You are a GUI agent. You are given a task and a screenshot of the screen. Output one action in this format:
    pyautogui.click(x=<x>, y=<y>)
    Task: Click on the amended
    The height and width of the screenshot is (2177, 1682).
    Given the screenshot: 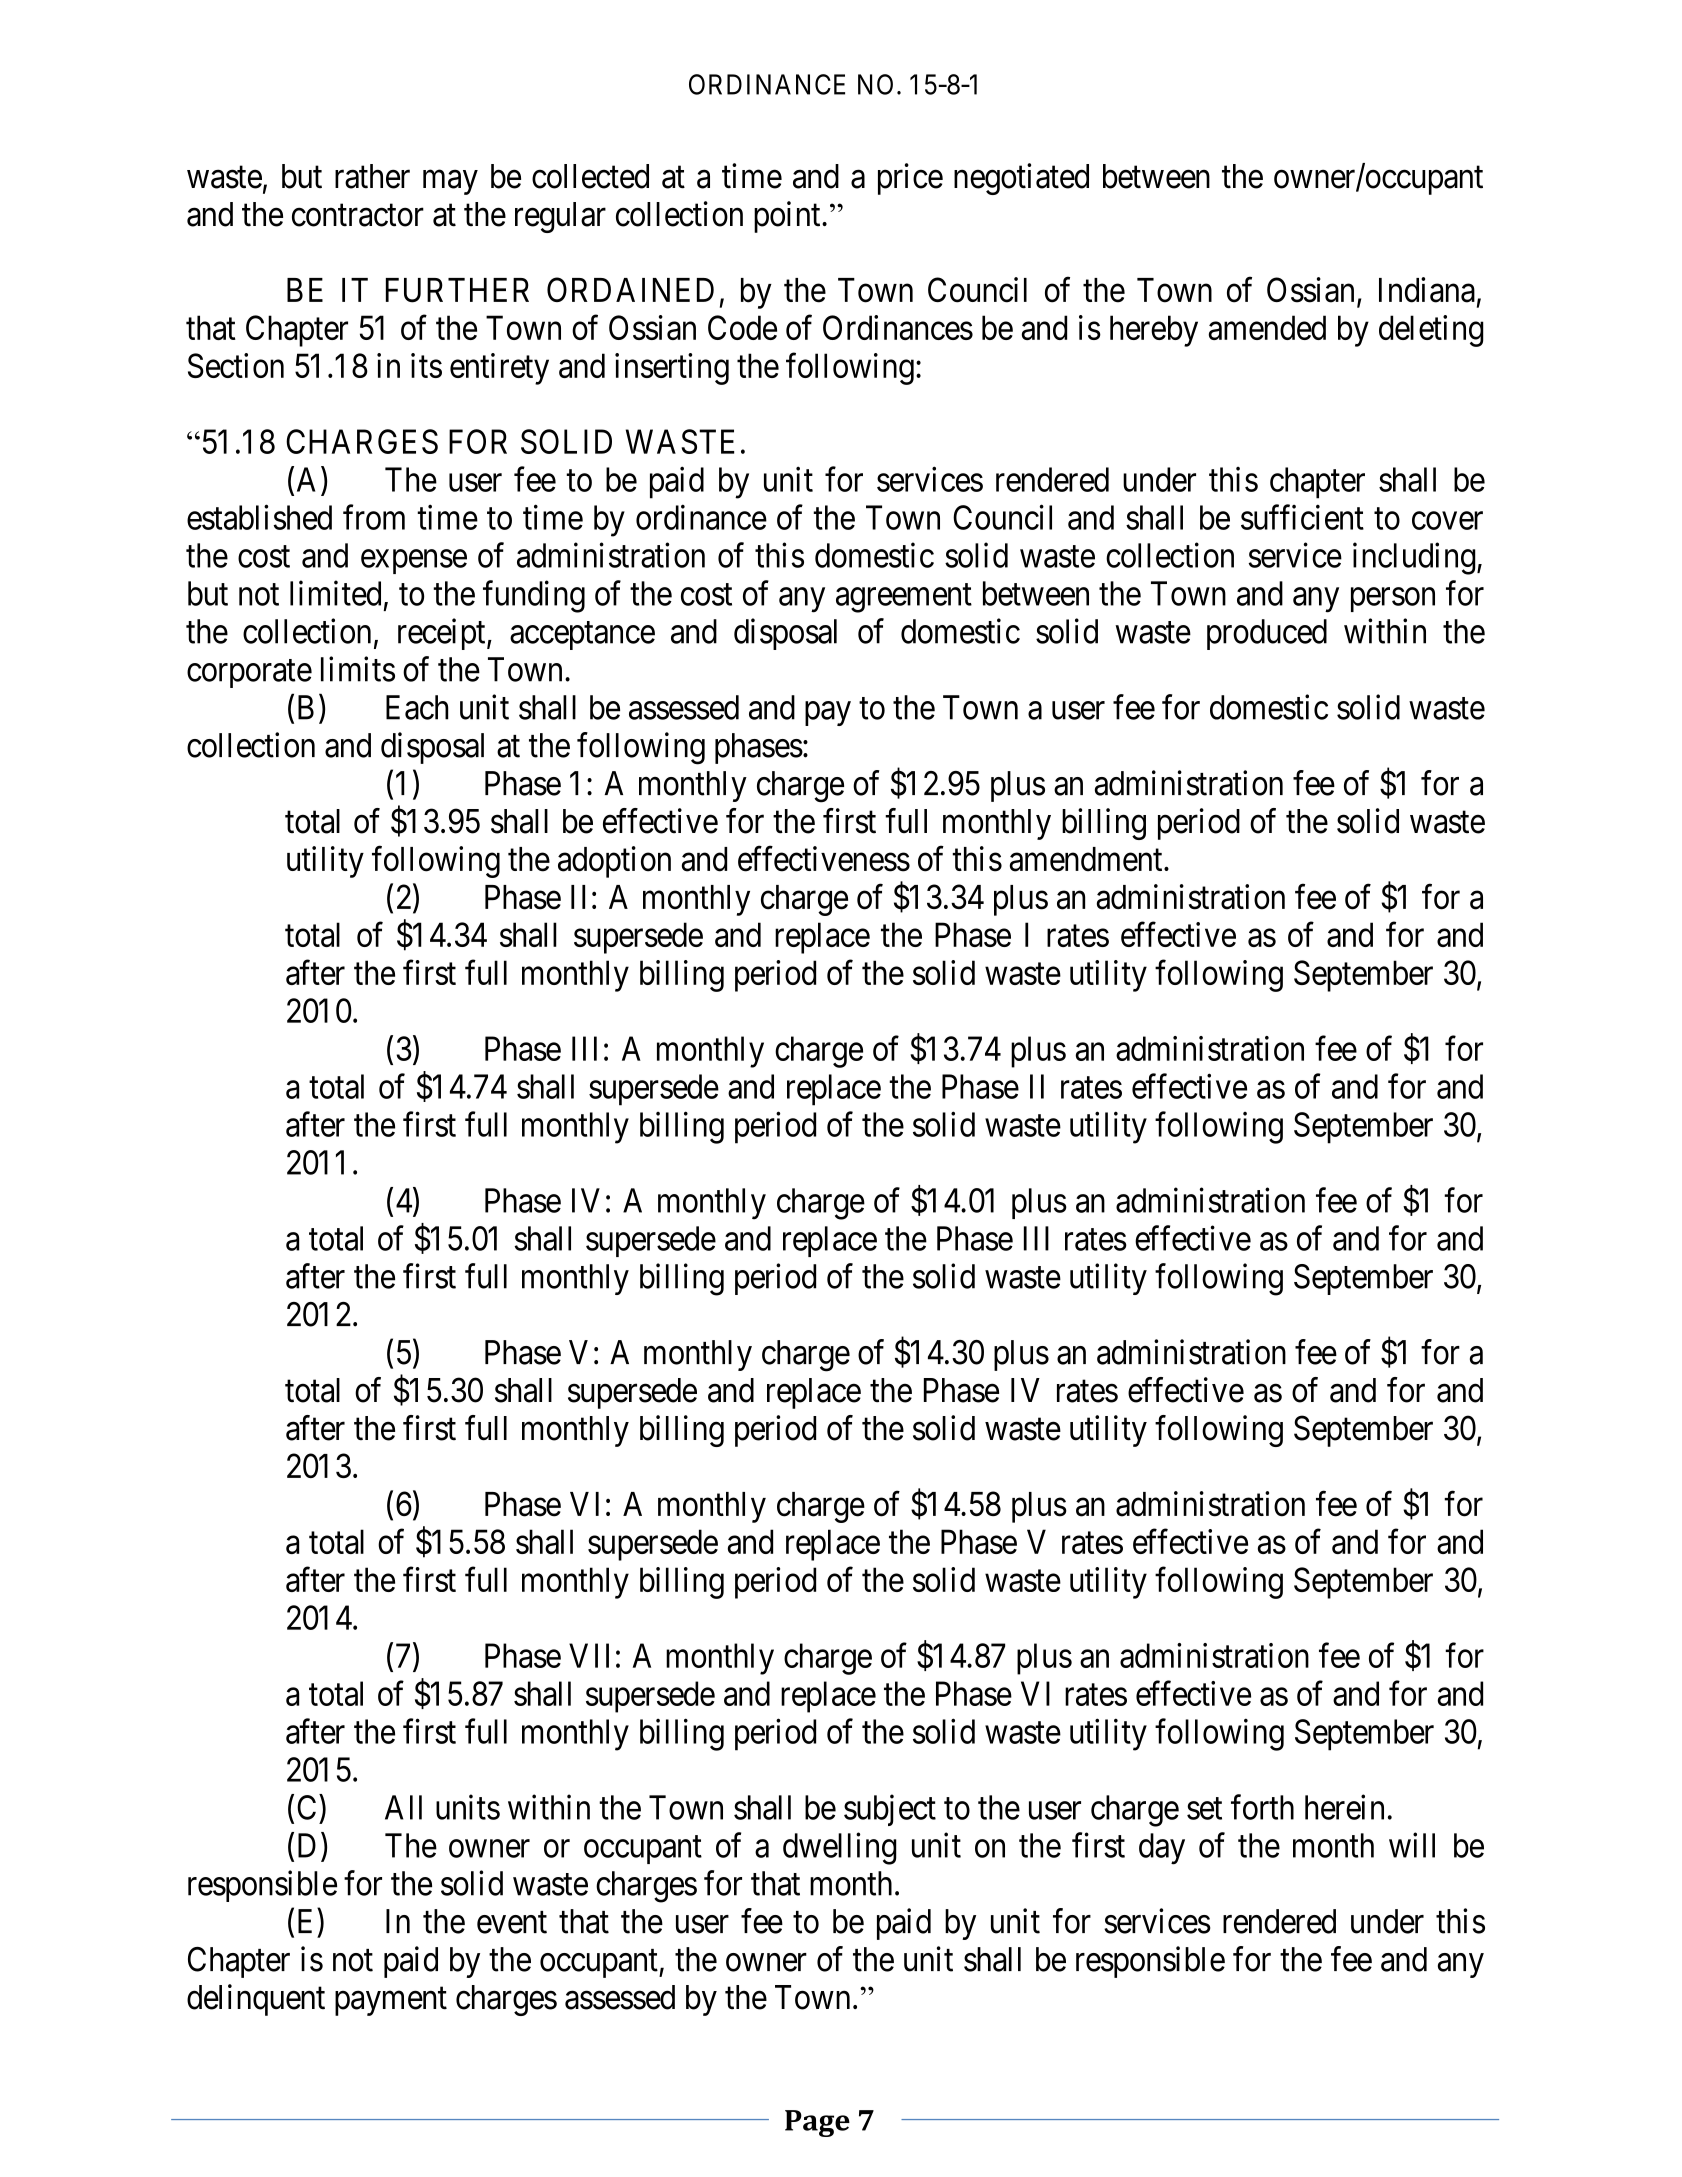 What is the action you would take?
    pyautogui.click(x=1267, y=327)
